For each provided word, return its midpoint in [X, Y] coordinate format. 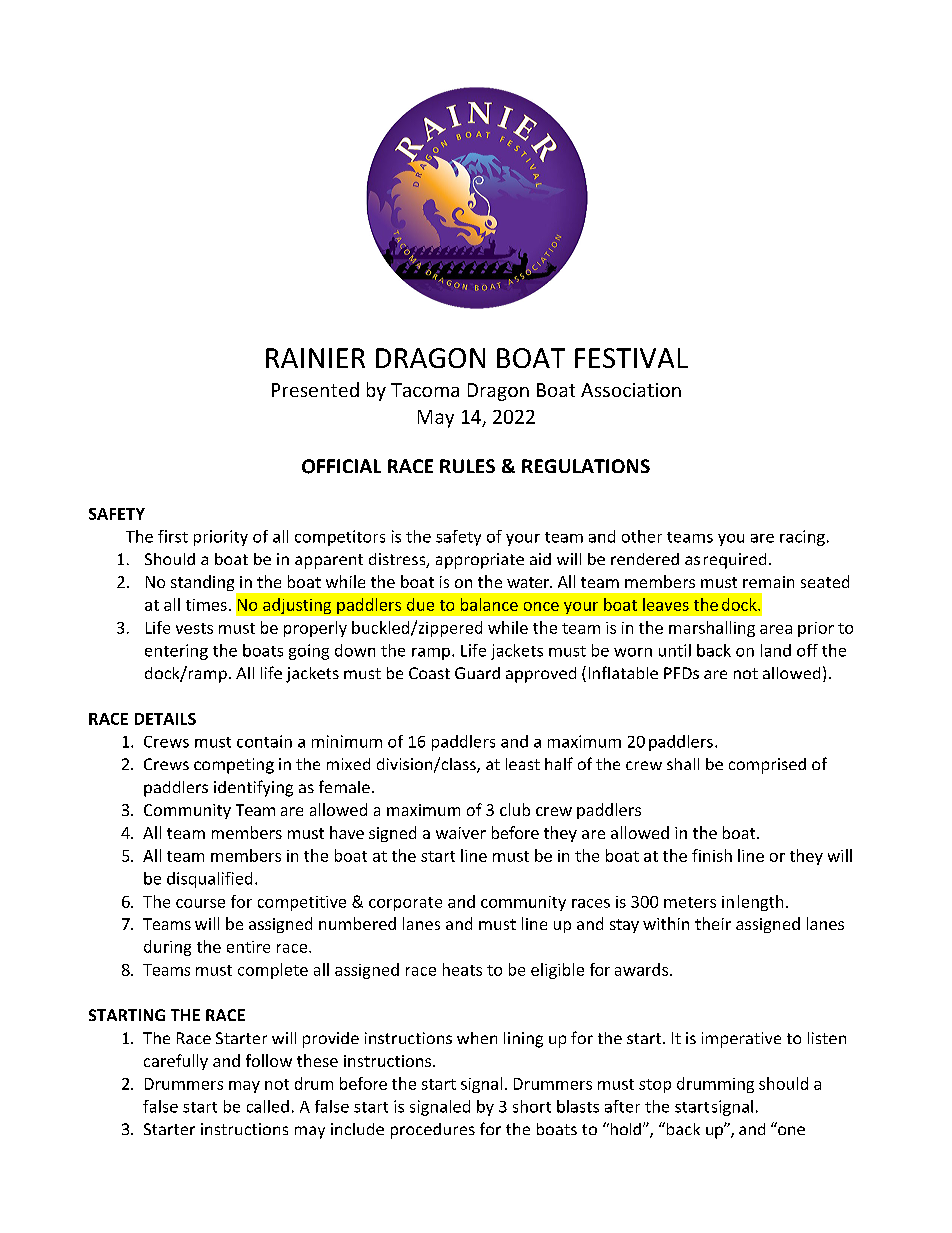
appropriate [480, 561]
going [309, 652]
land [776, 650]
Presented [315, 389]
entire [248, 947]
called [268, 1106]
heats [462, 969]
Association [631, 390]
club [515, 809]
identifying [253, 788]
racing [802, 538]
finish [712, 855]
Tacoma [425, 390]
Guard [477, 673]
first [173, 536]
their [713, 923]
